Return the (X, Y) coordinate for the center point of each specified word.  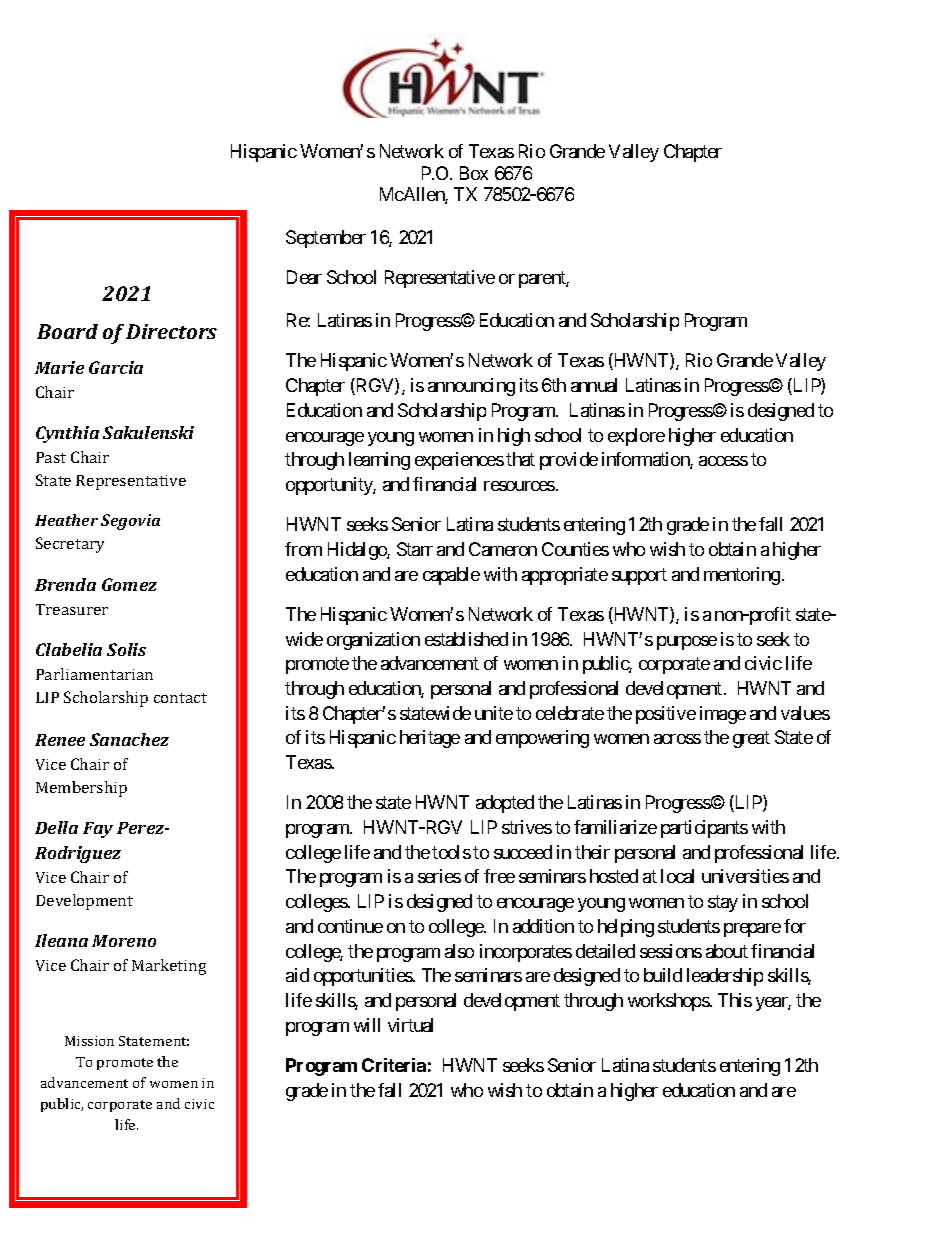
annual (594, 385)
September (326, 239)
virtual (410, 1025)
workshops (669, 1002)
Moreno (124, 941)
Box (474, 173)
